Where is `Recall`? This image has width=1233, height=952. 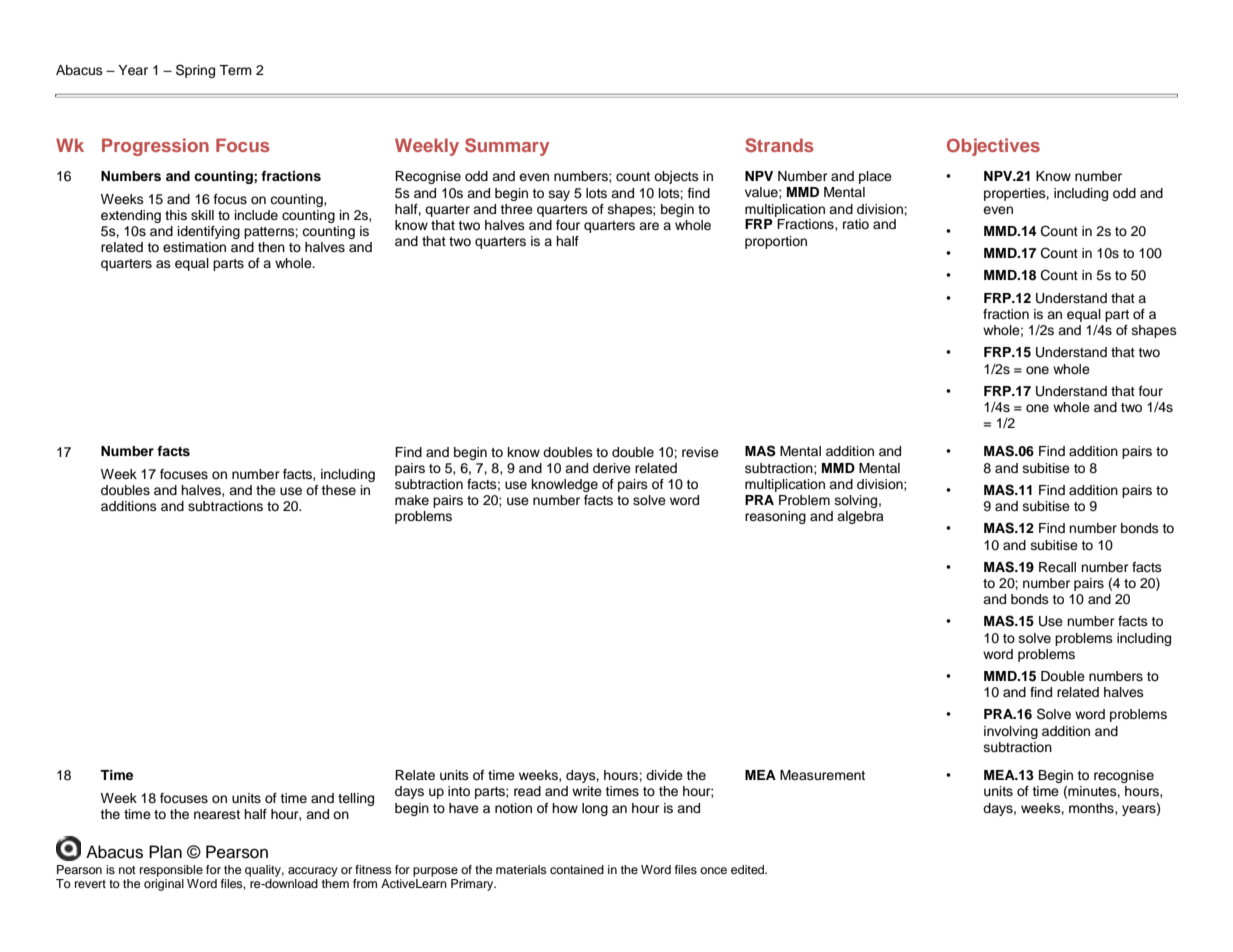 Recall is located at coordinates (1057, 567).
